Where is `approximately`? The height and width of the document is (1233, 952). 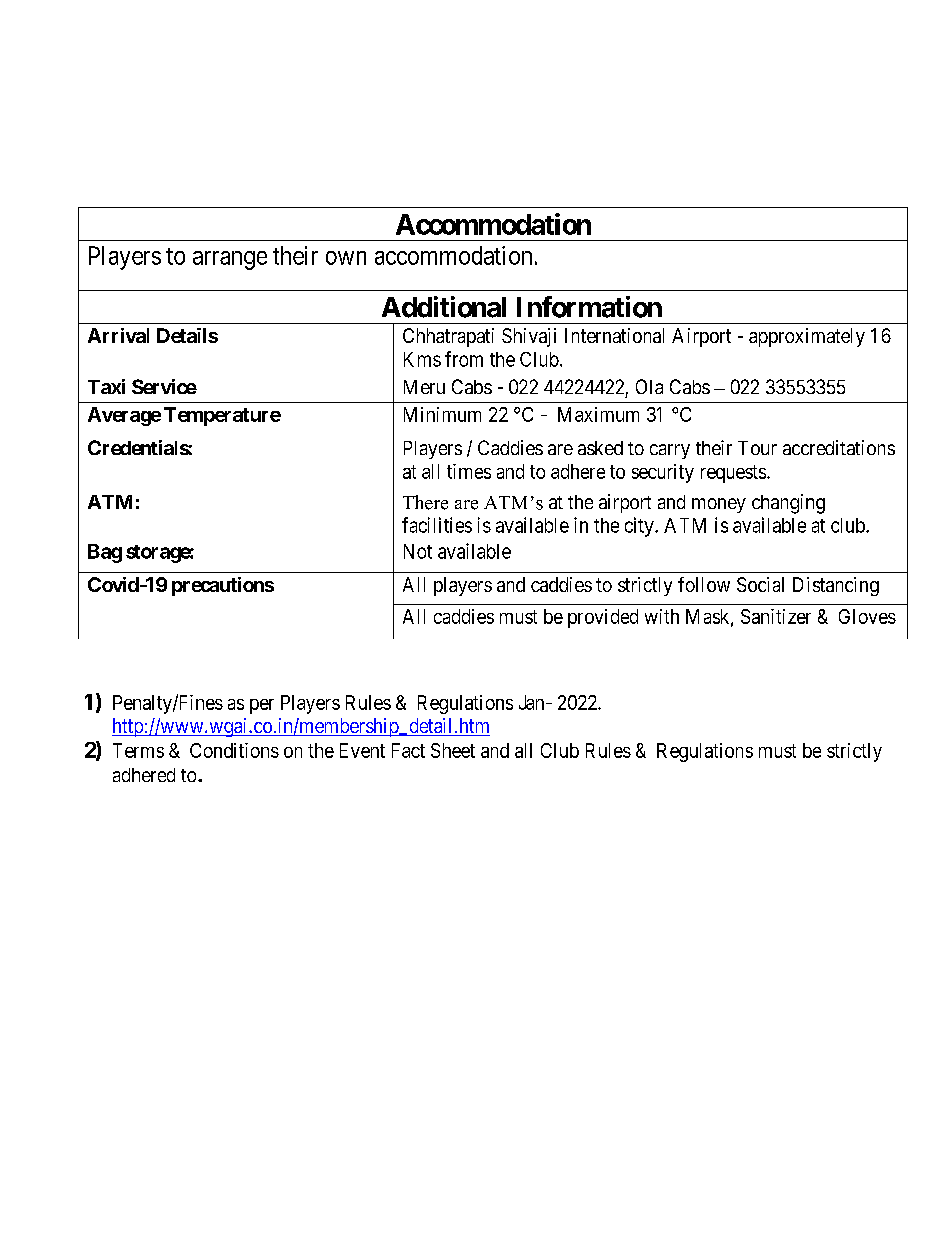 approximately is located at coordinates (807, 337).
